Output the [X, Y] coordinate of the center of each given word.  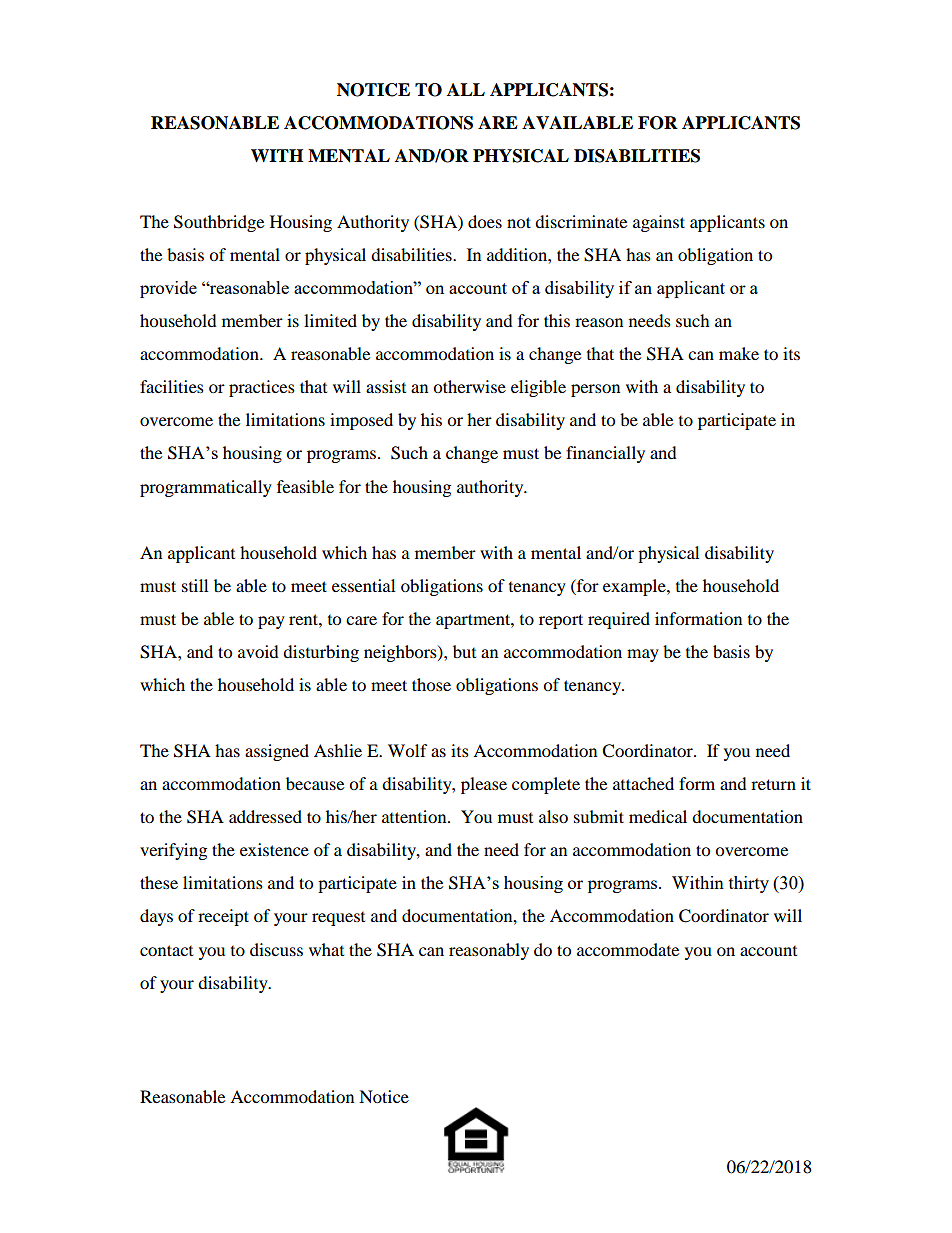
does [485, 221]
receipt [223, 917]
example [635, 587]
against [659, 223]
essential [363, 585]
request [338, 919]
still [195, 585]
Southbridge [219, 223]
